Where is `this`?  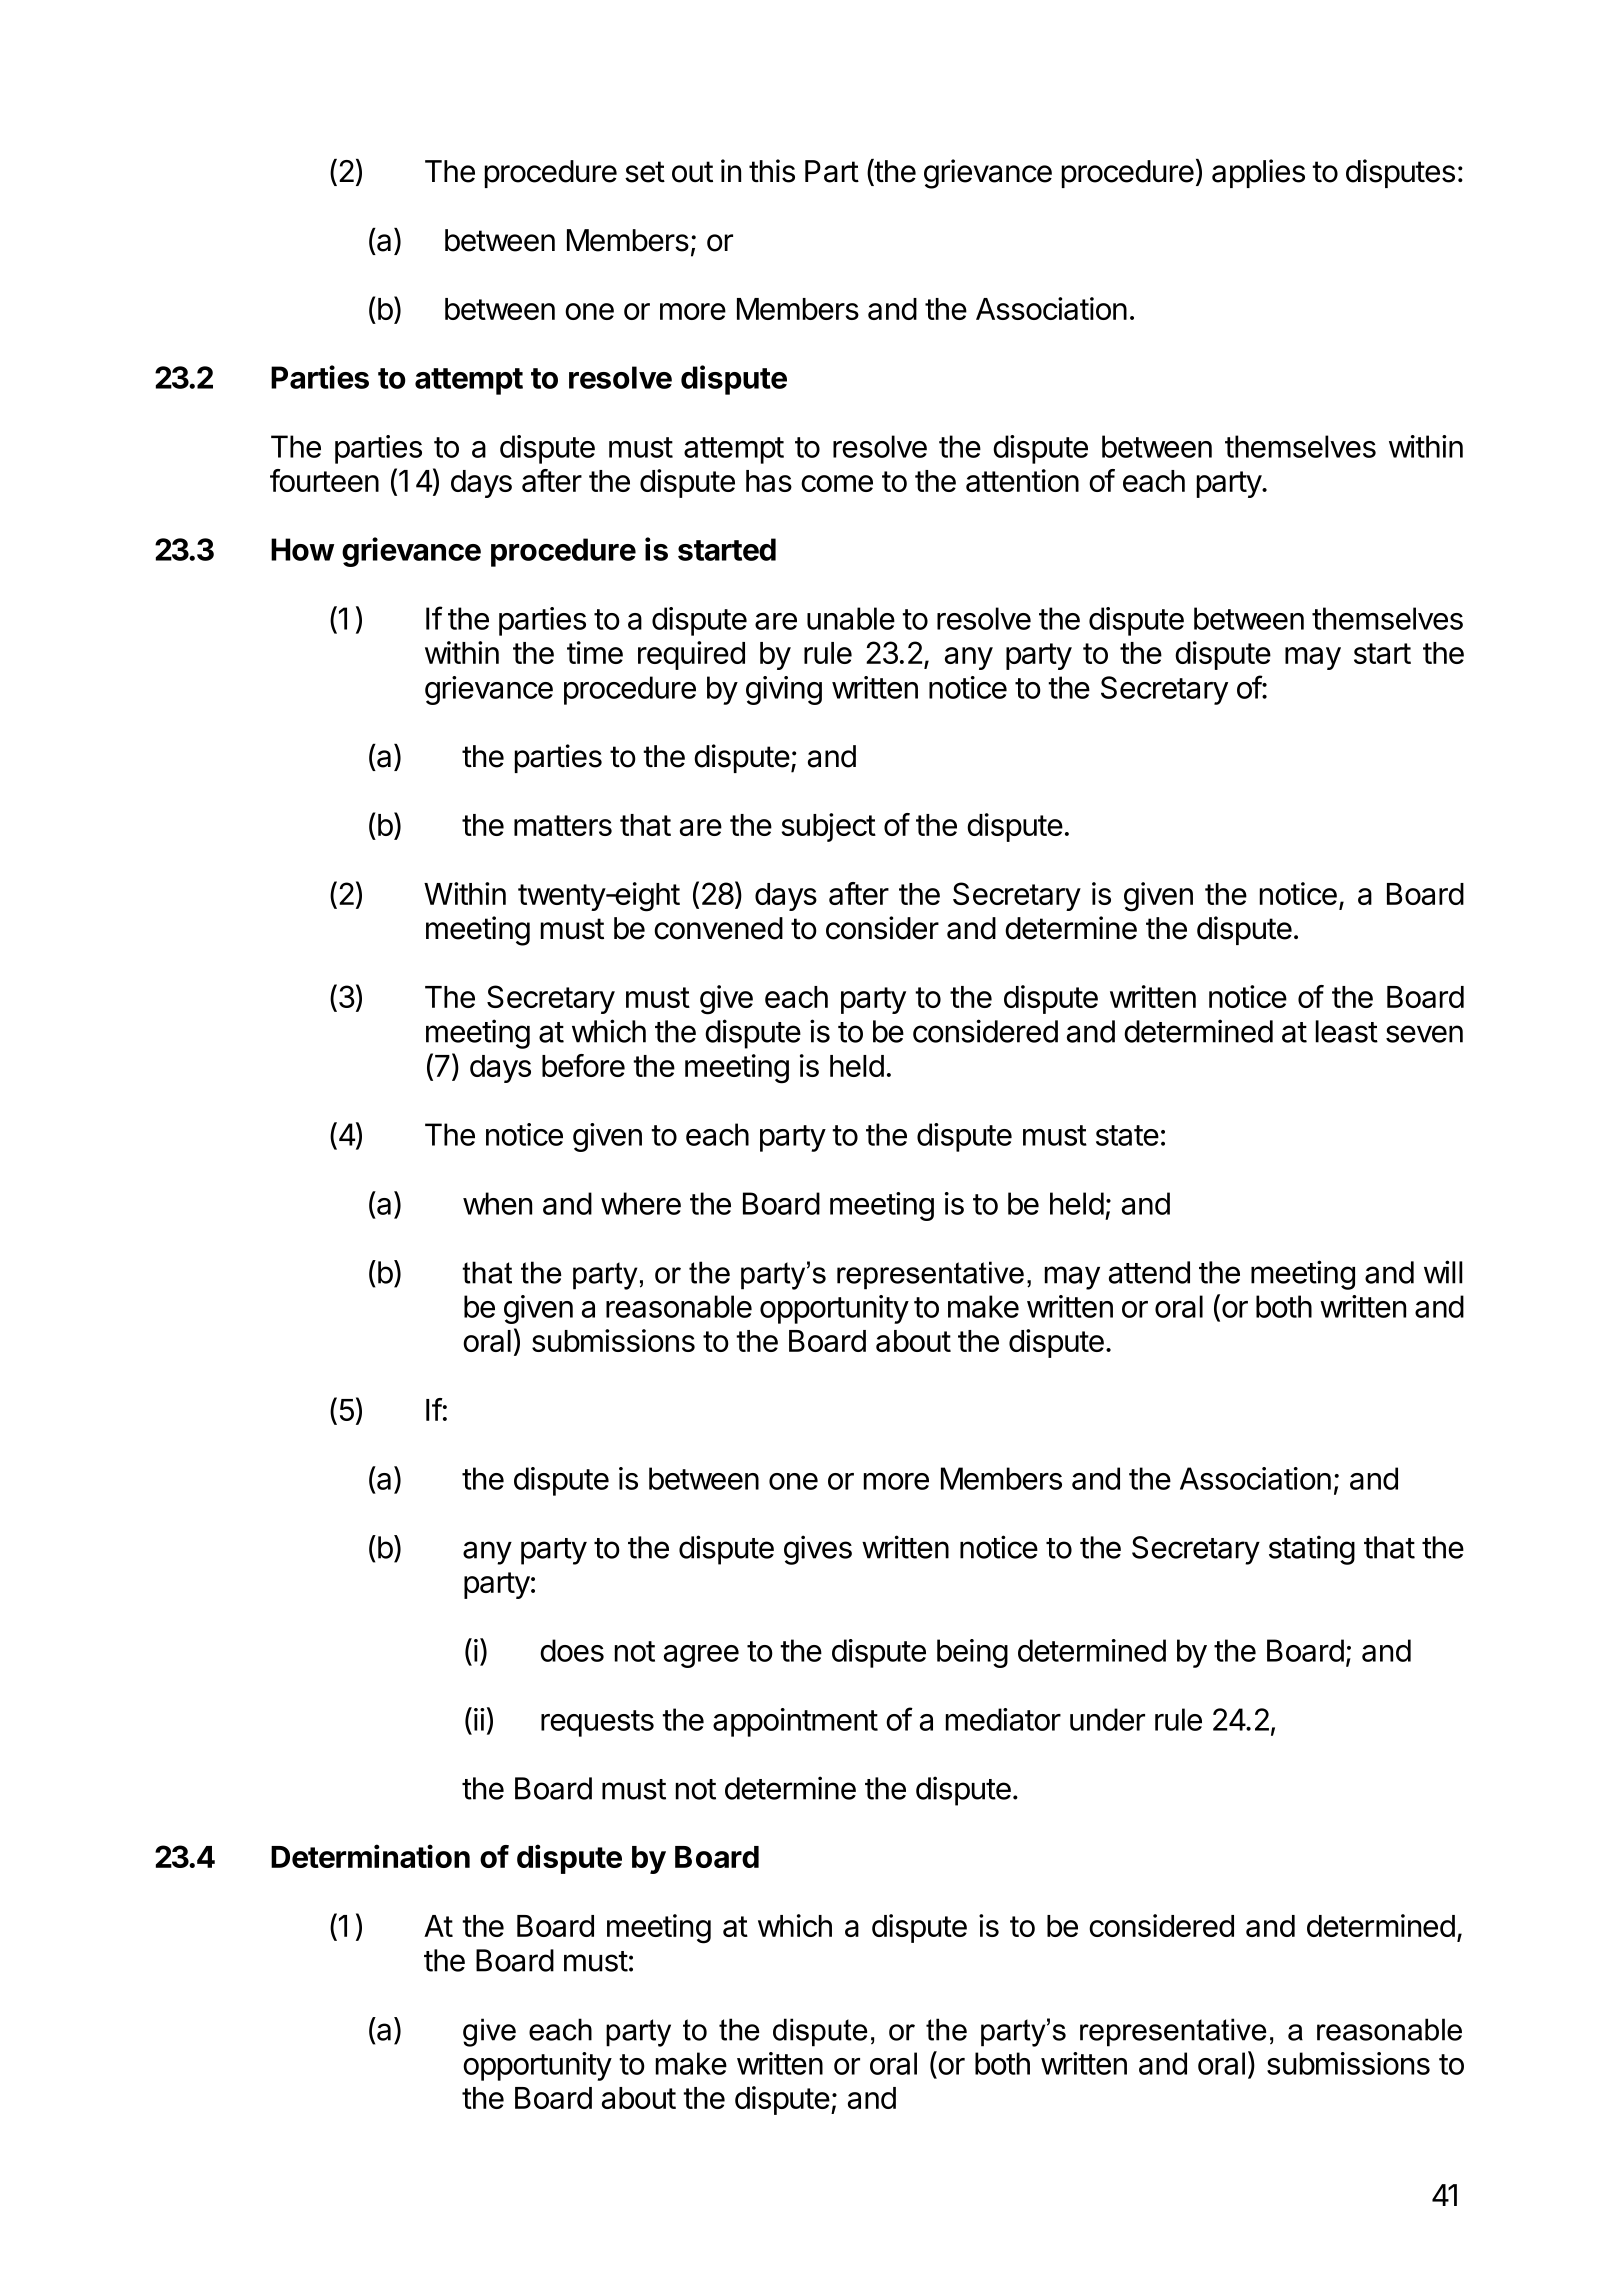 this is located at coordinates (772, 171).
